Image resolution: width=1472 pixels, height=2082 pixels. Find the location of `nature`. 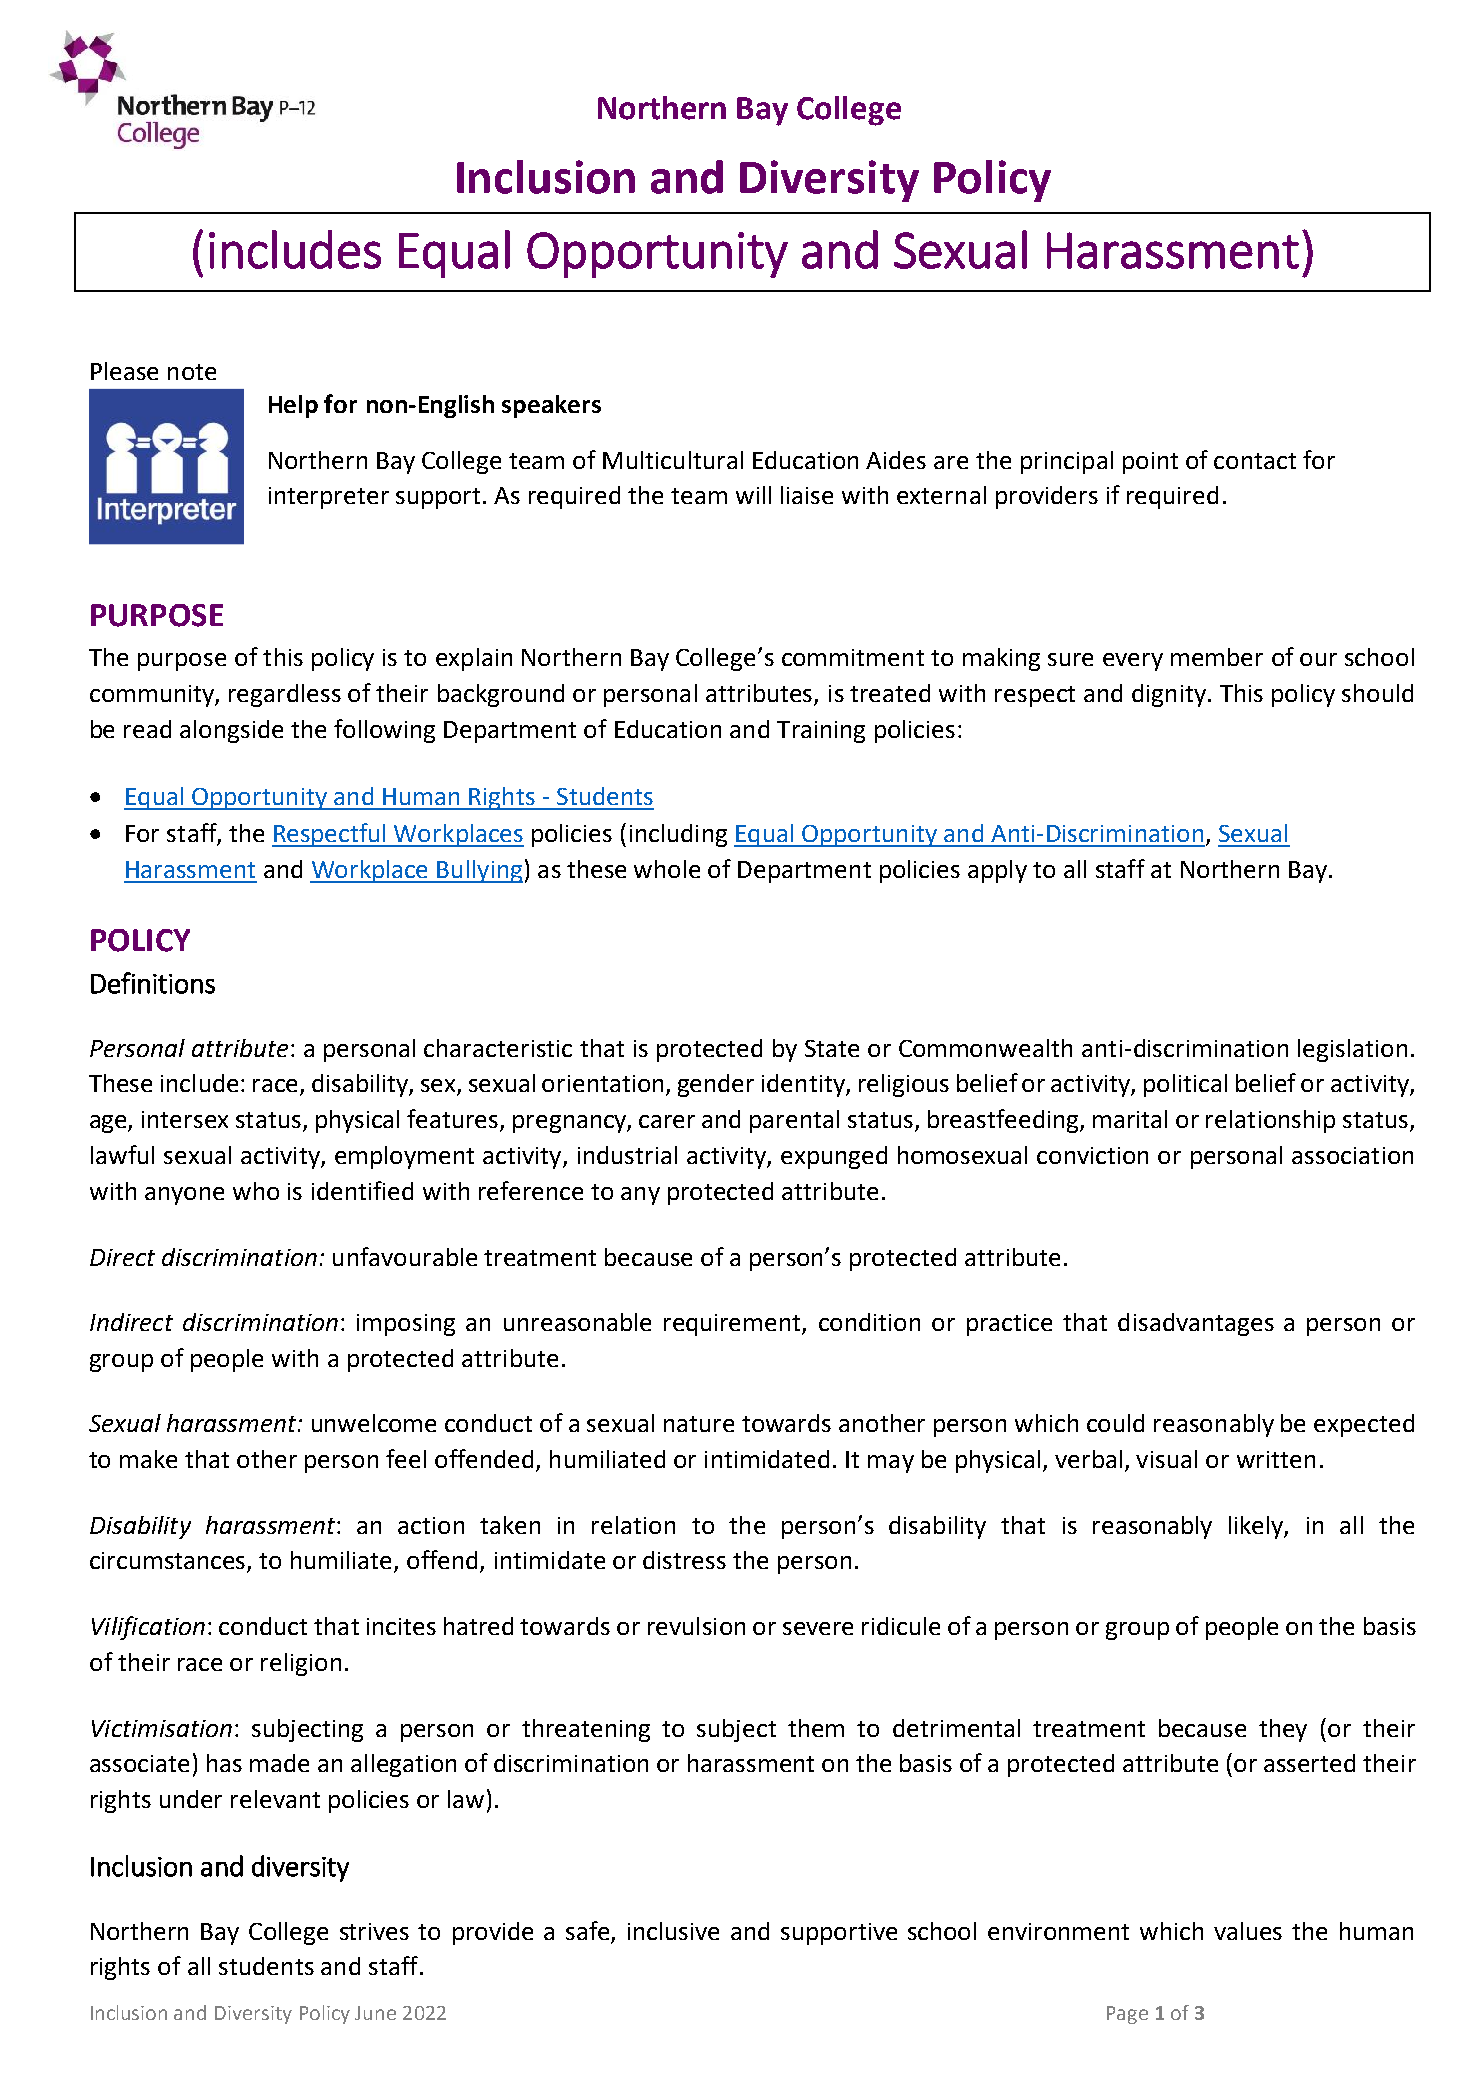

nature is located at coordinates (699, 1424).
